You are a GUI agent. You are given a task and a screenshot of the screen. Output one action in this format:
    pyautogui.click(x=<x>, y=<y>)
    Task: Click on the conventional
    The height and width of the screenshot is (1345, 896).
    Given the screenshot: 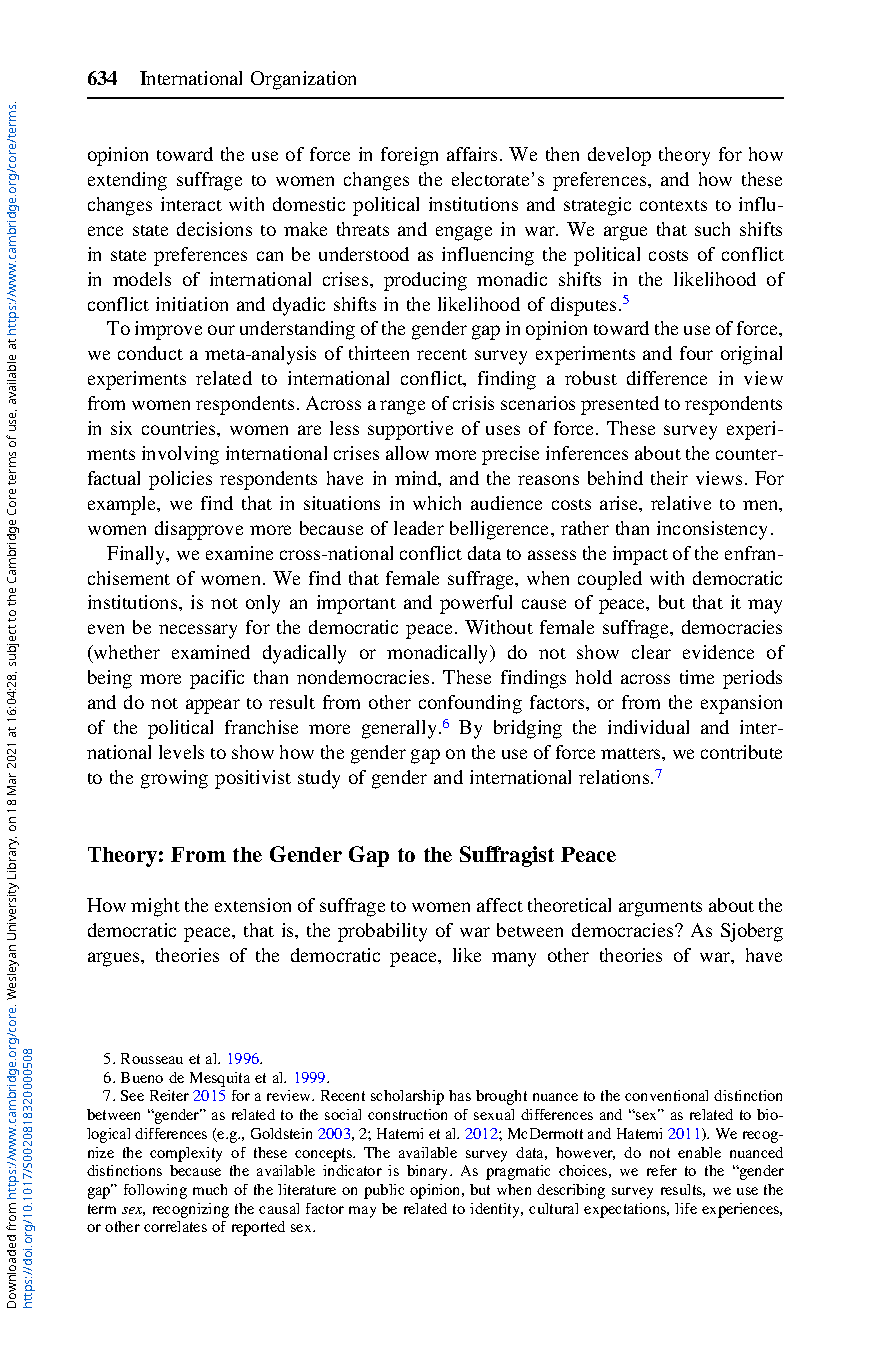 What is the action you would take?
    pyautogui.click(x=666, y=1095)
